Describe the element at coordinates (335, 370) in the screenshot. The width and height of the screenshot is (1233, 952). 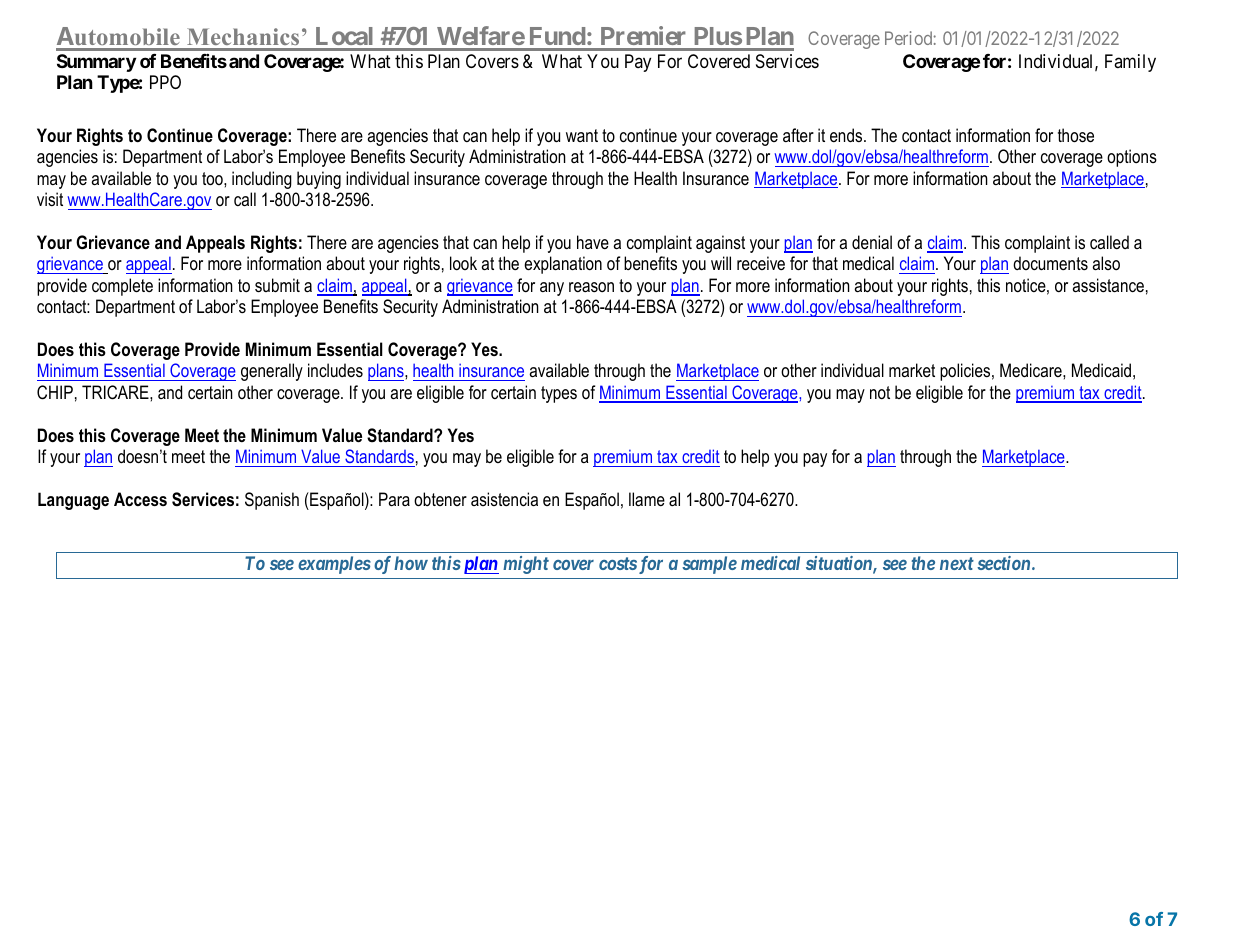
I see `includes` at that location.
